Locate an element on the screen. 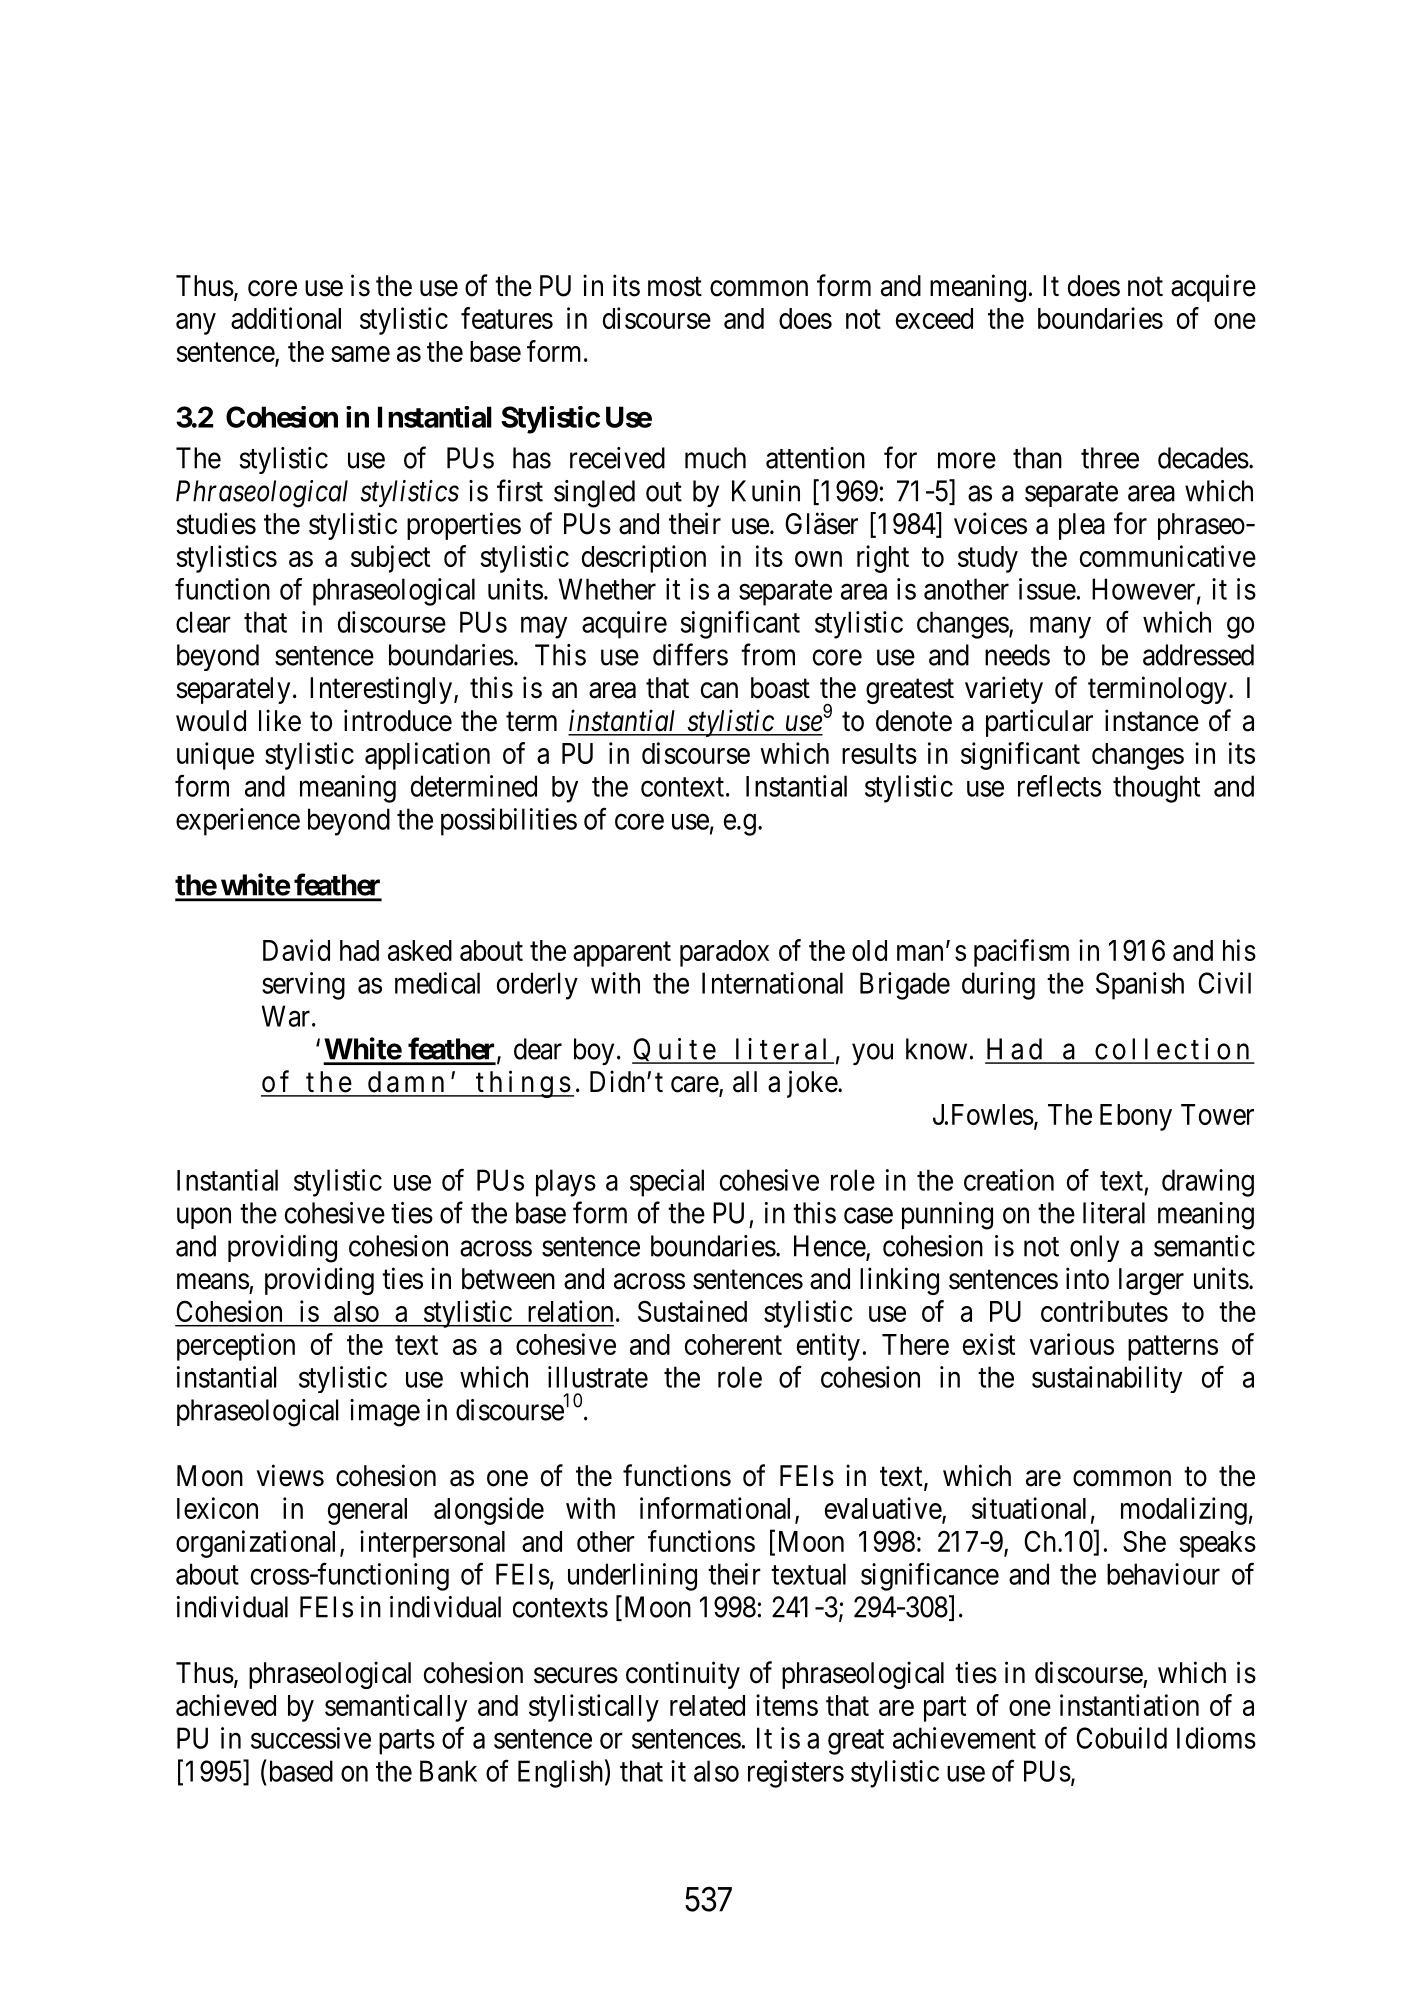 Image resolution: width=1416 pixels, height=2003 pixels. boast is located at coordinates (780, 688).
